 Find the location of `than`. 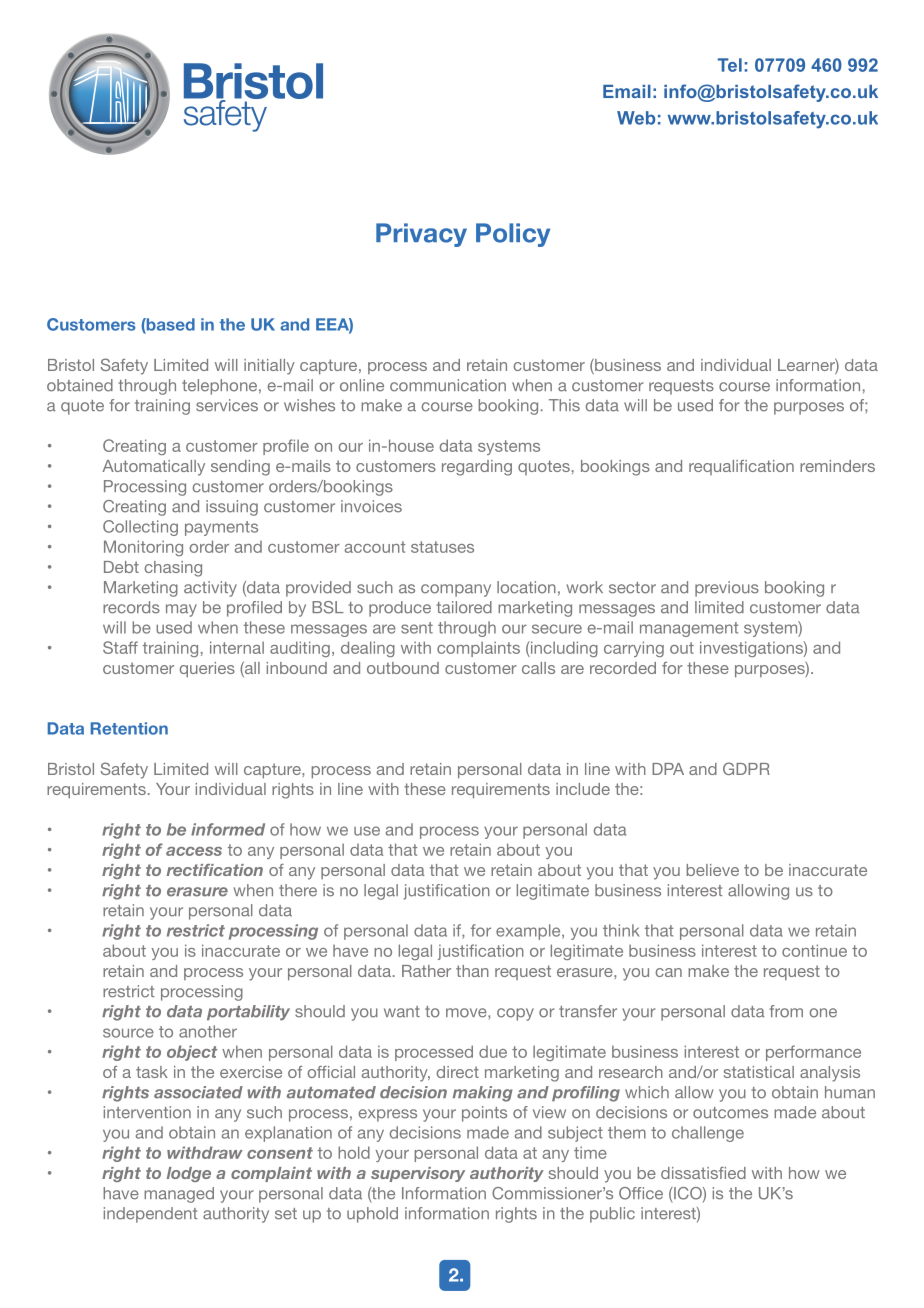

than is located at coordinates (472, 971).
